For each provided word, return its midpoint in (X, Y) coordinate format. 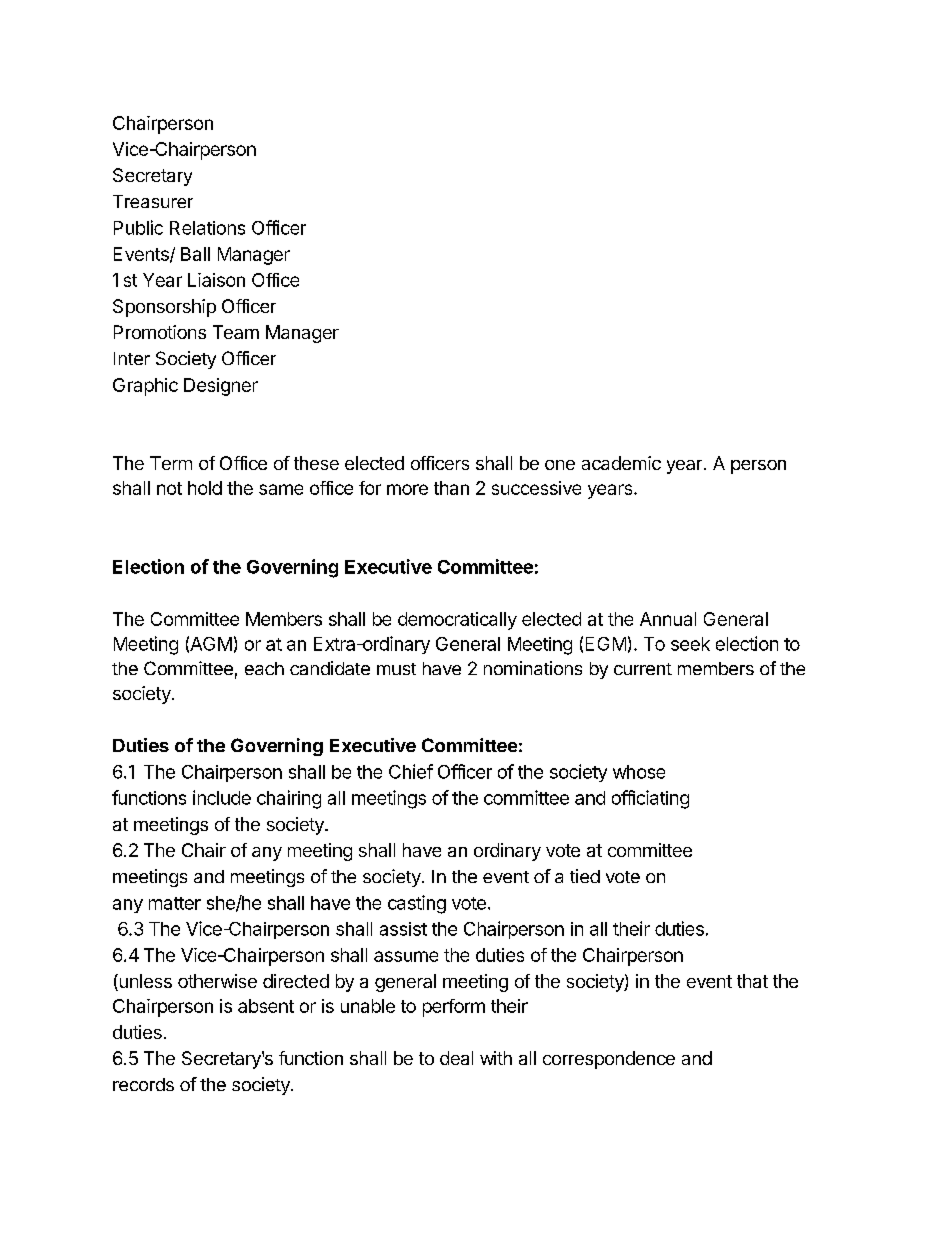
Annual (668, 619)
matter (175, 903)
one (560, 465)
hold (205, 488)
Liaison (216, 280)
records (143, 1084)
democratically (457, 621)
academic (621, 463)
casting (417, 904)
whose (639, 772)
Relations (207, 228)
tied (585, 876)
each (264, 668)
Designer (221, 387)
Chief (411, 771)
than (451, 488)
